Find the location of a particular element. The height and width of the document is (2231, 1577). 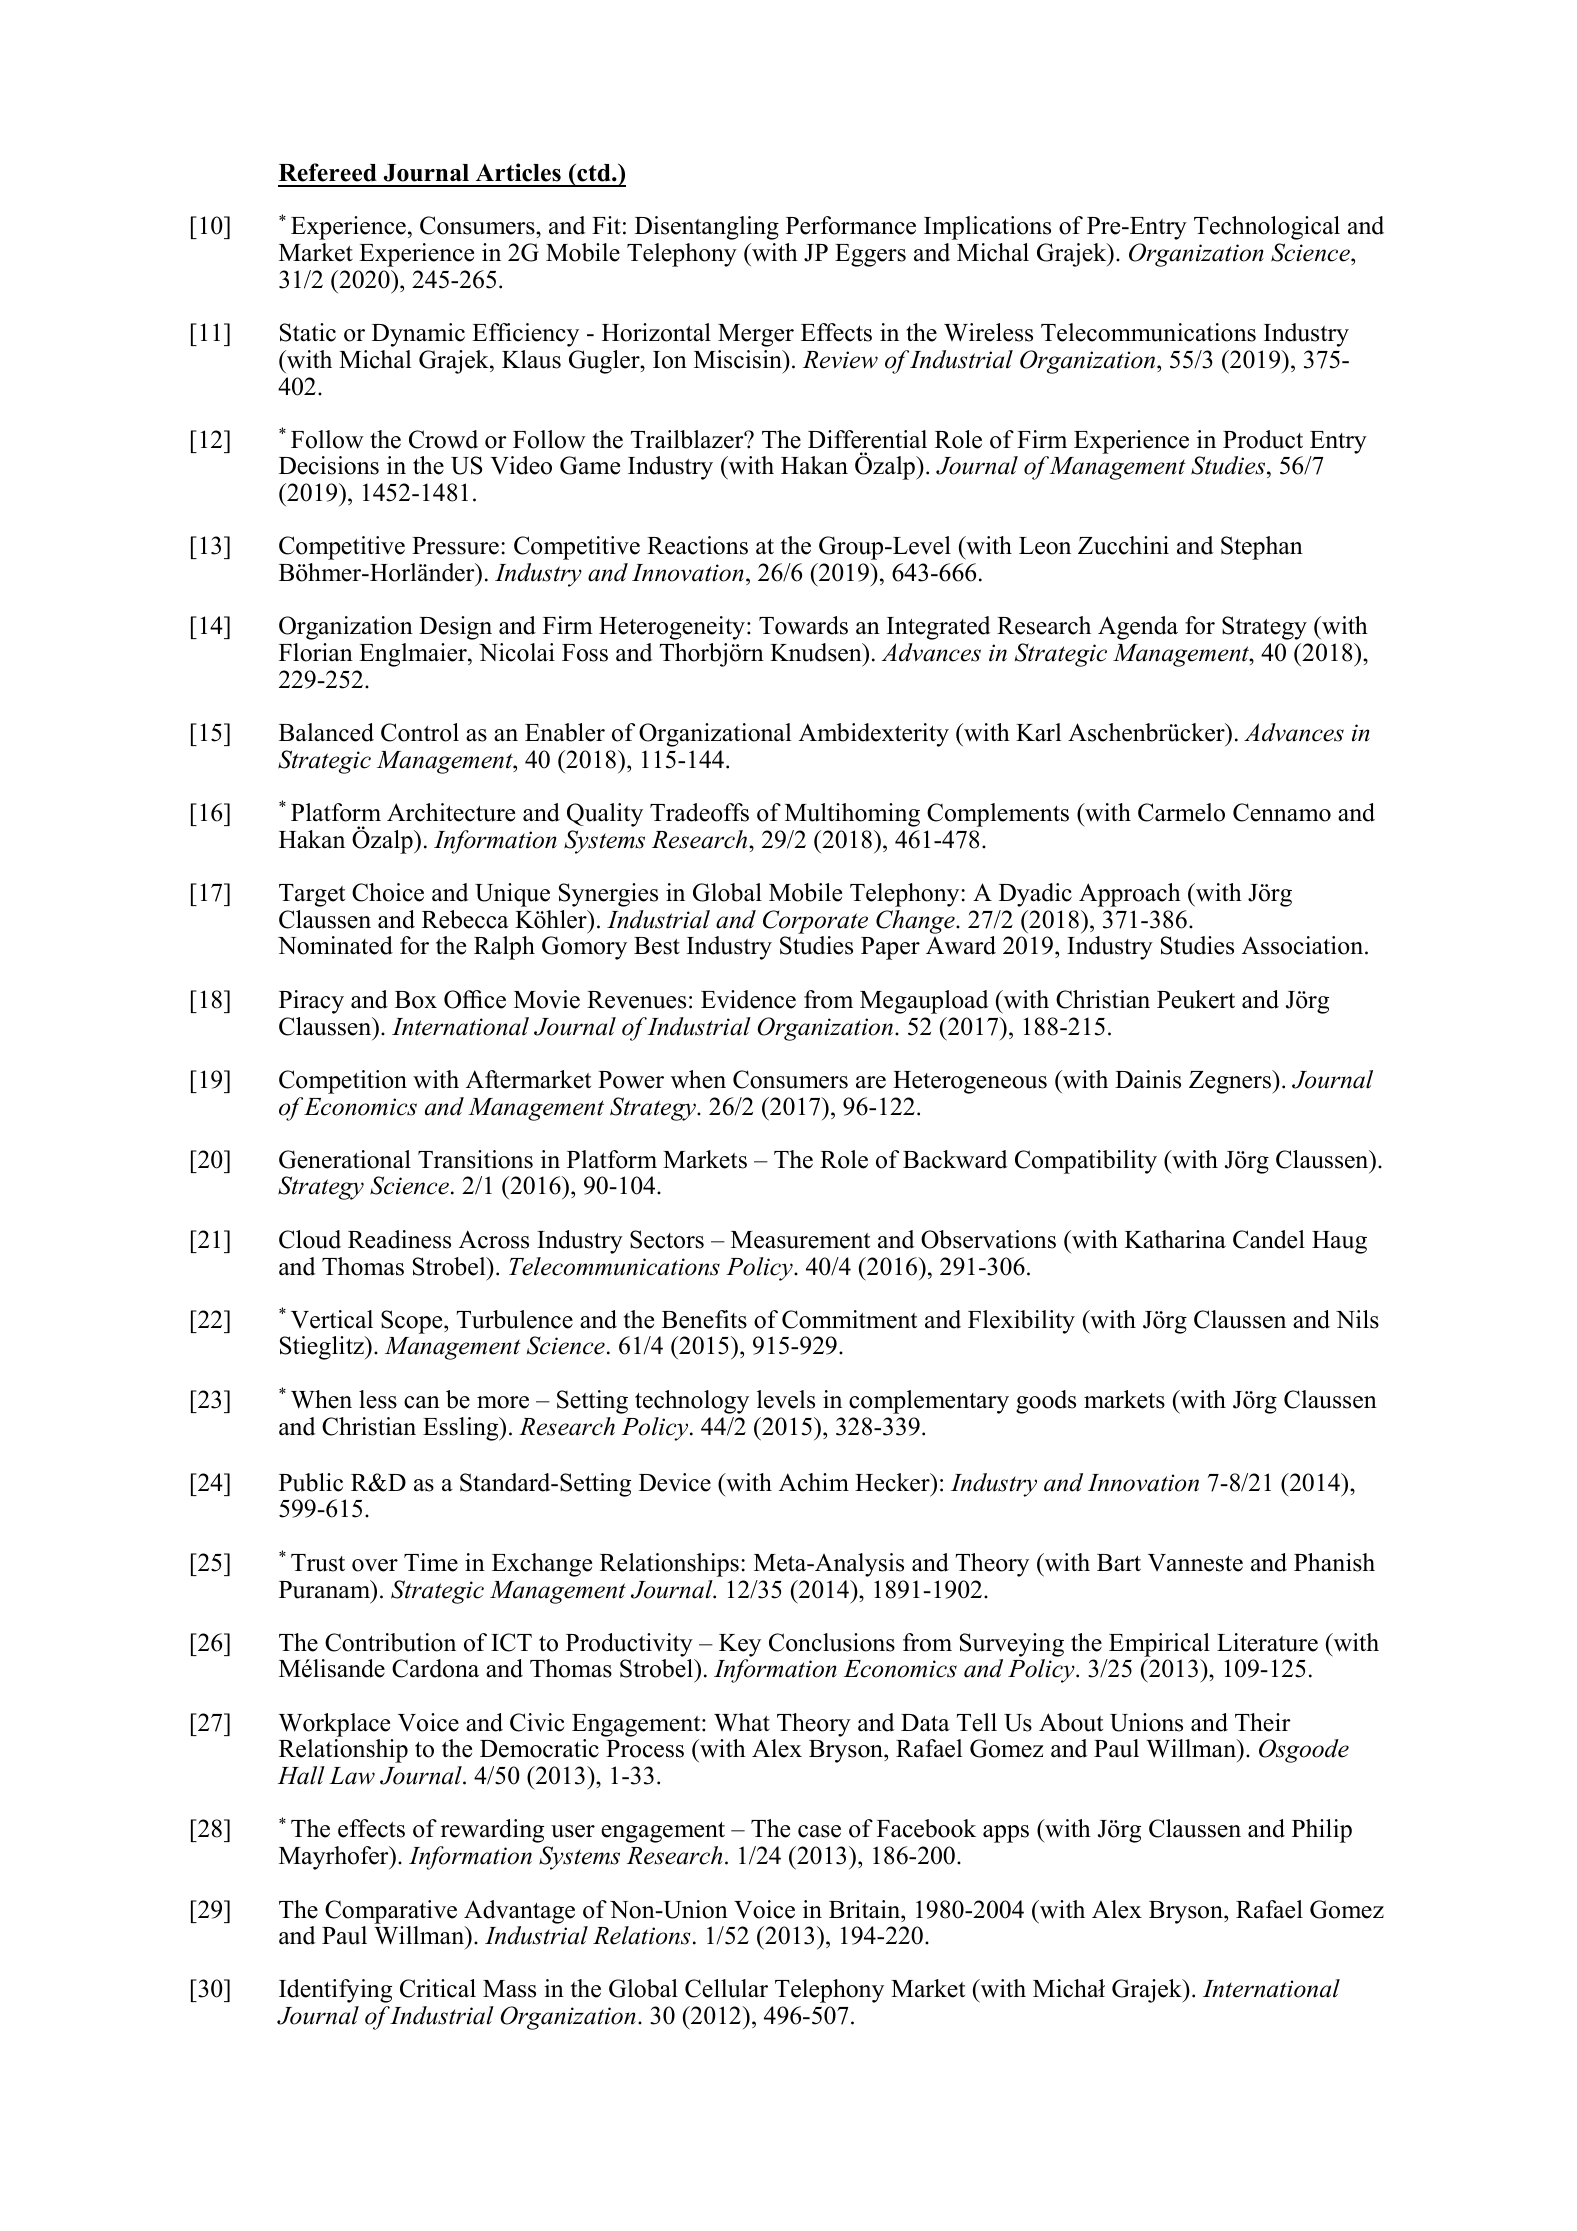

Dynamic is located at coordinates (418, 335).
